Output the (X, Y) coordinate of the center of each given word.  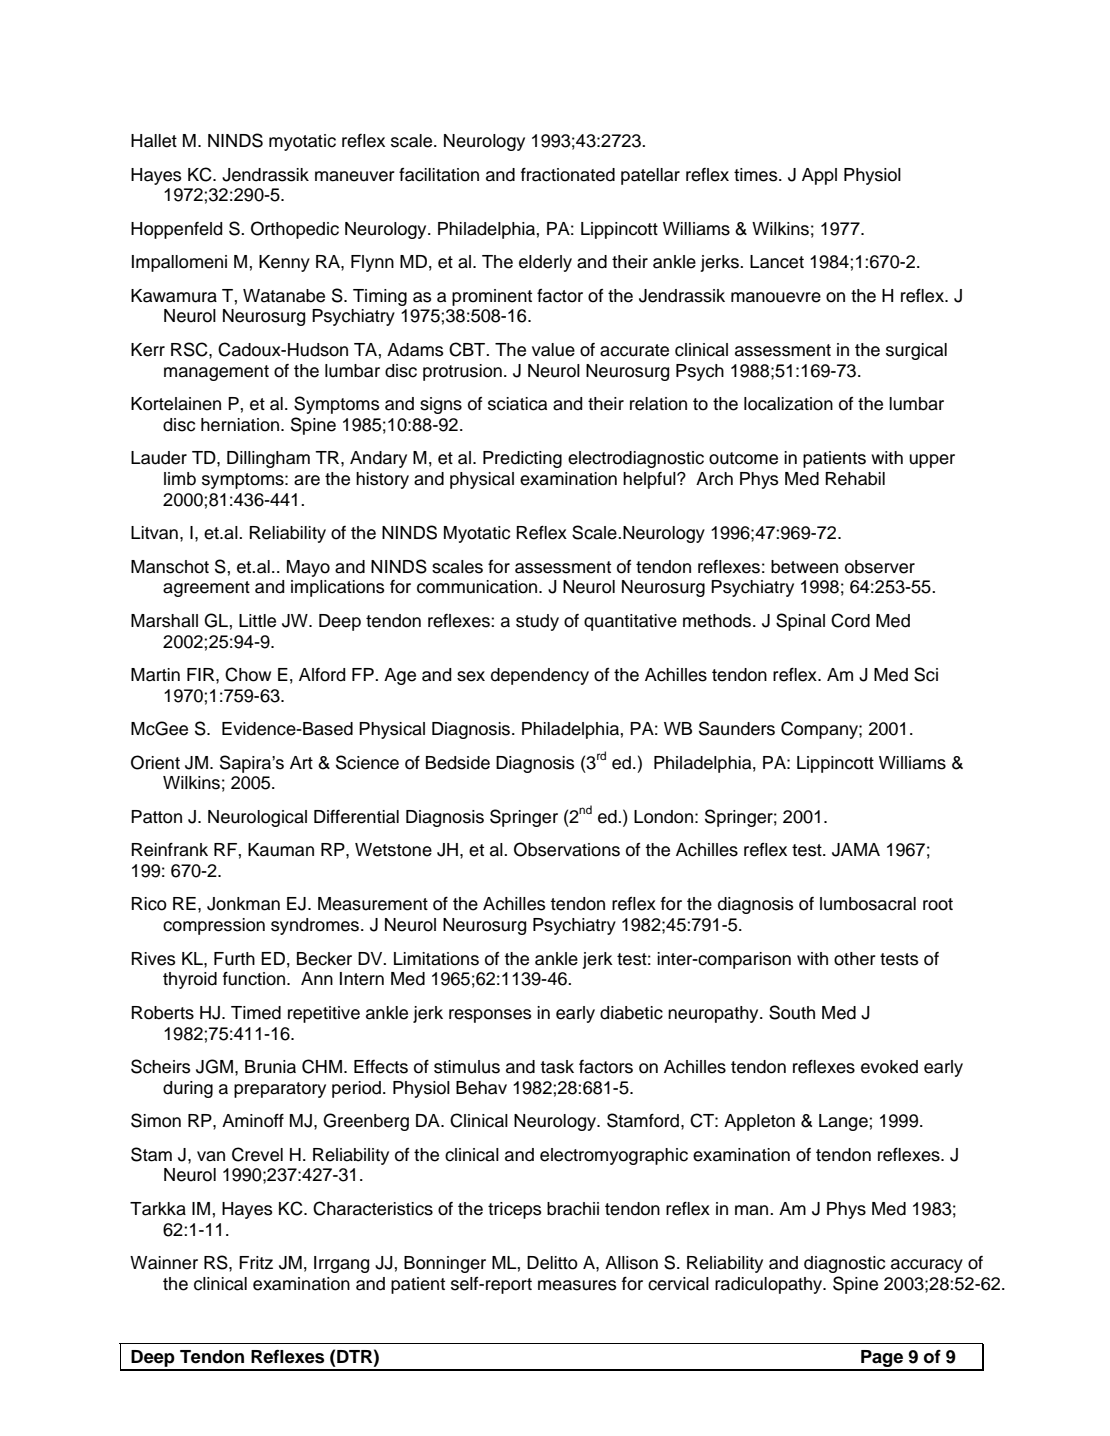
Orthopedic (295, 230)
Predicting (522, 459)
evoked (889, 1067)
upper (932, 461)
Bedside (458, 763)
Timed (256, 1013)
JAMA (856, 850)
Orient (155, 762)
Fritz (256, 1262)
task (557, 1067)
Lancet (777, 262)
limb (180, 479)
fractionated (568, 174)
